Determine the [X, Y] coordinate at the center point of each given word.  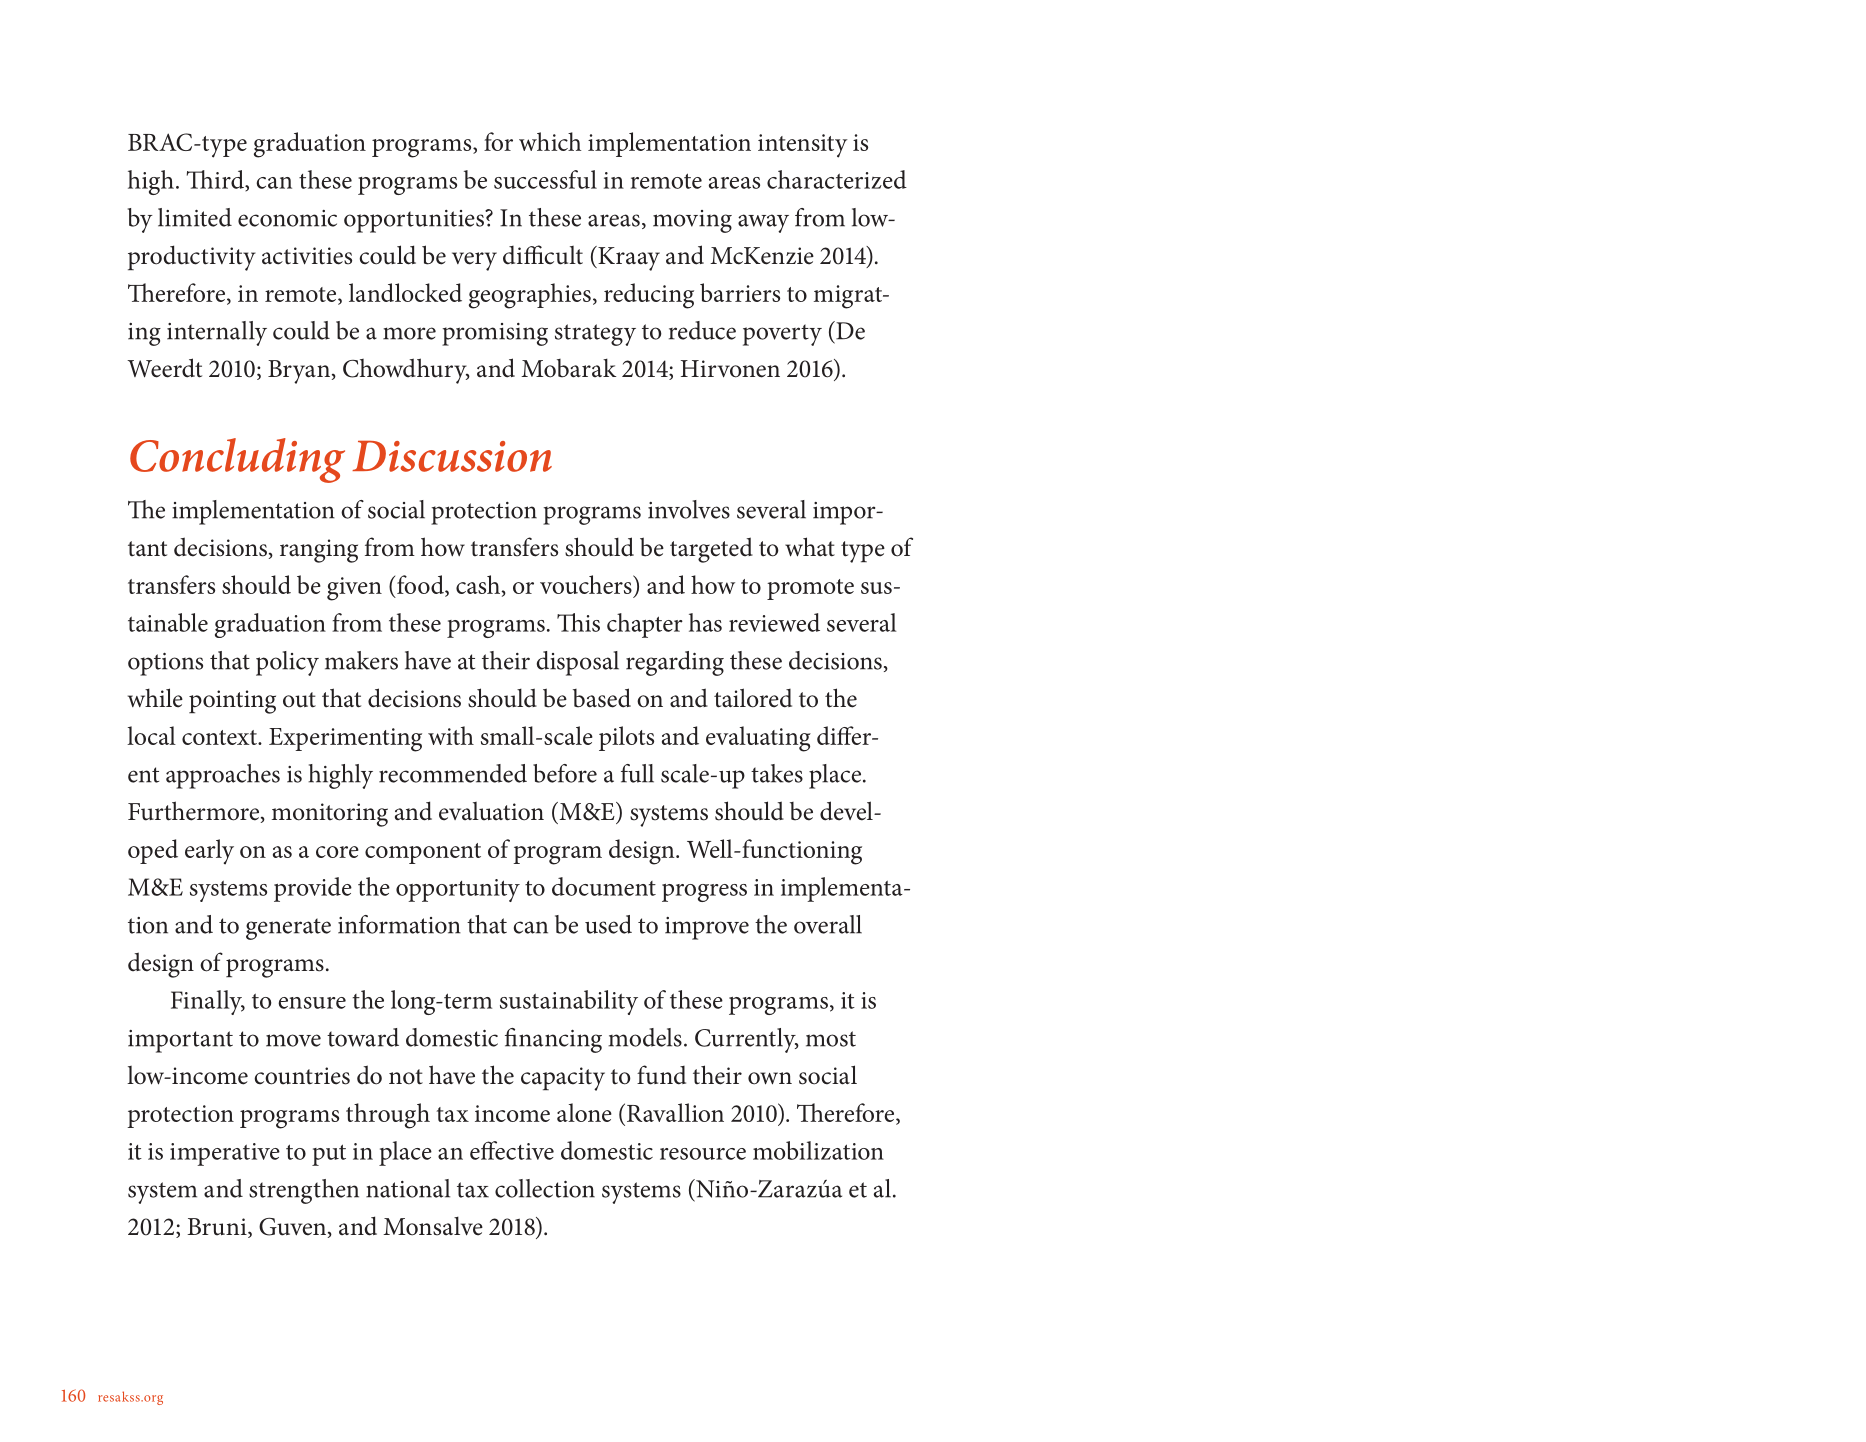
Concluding [237, 460]
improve [707, 928]
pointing [232, 702]
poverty [782, 335]
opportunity [458, 890]
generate [288, 929]
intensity [803, 146]
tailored [753, 698]
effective [512, 1150]
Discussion [452, 456]
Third [216, 180]
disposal [578, 663]
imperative [225, 1154]
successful [545, 179]
